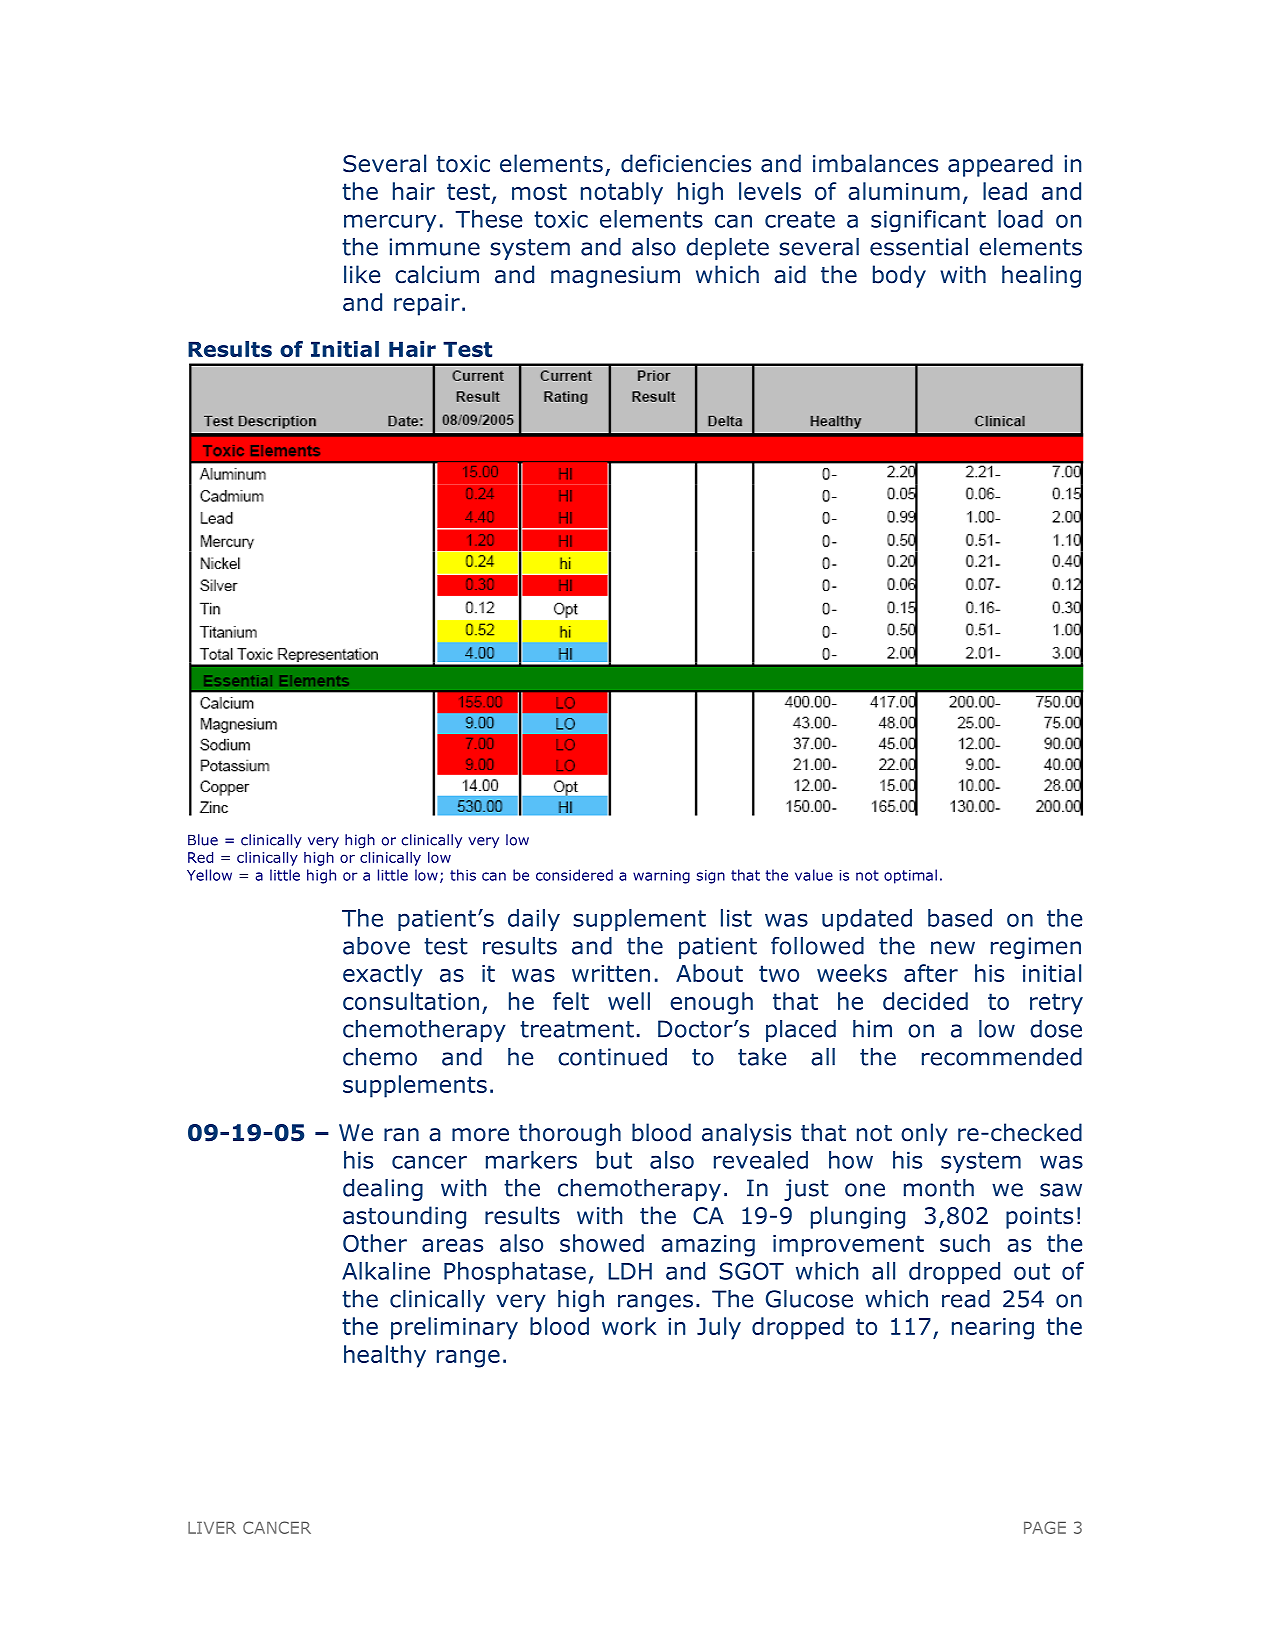 Image resolution: width=1270 pixels, height=1643 pixels. I want to click on lead, so click(1005, 191).
